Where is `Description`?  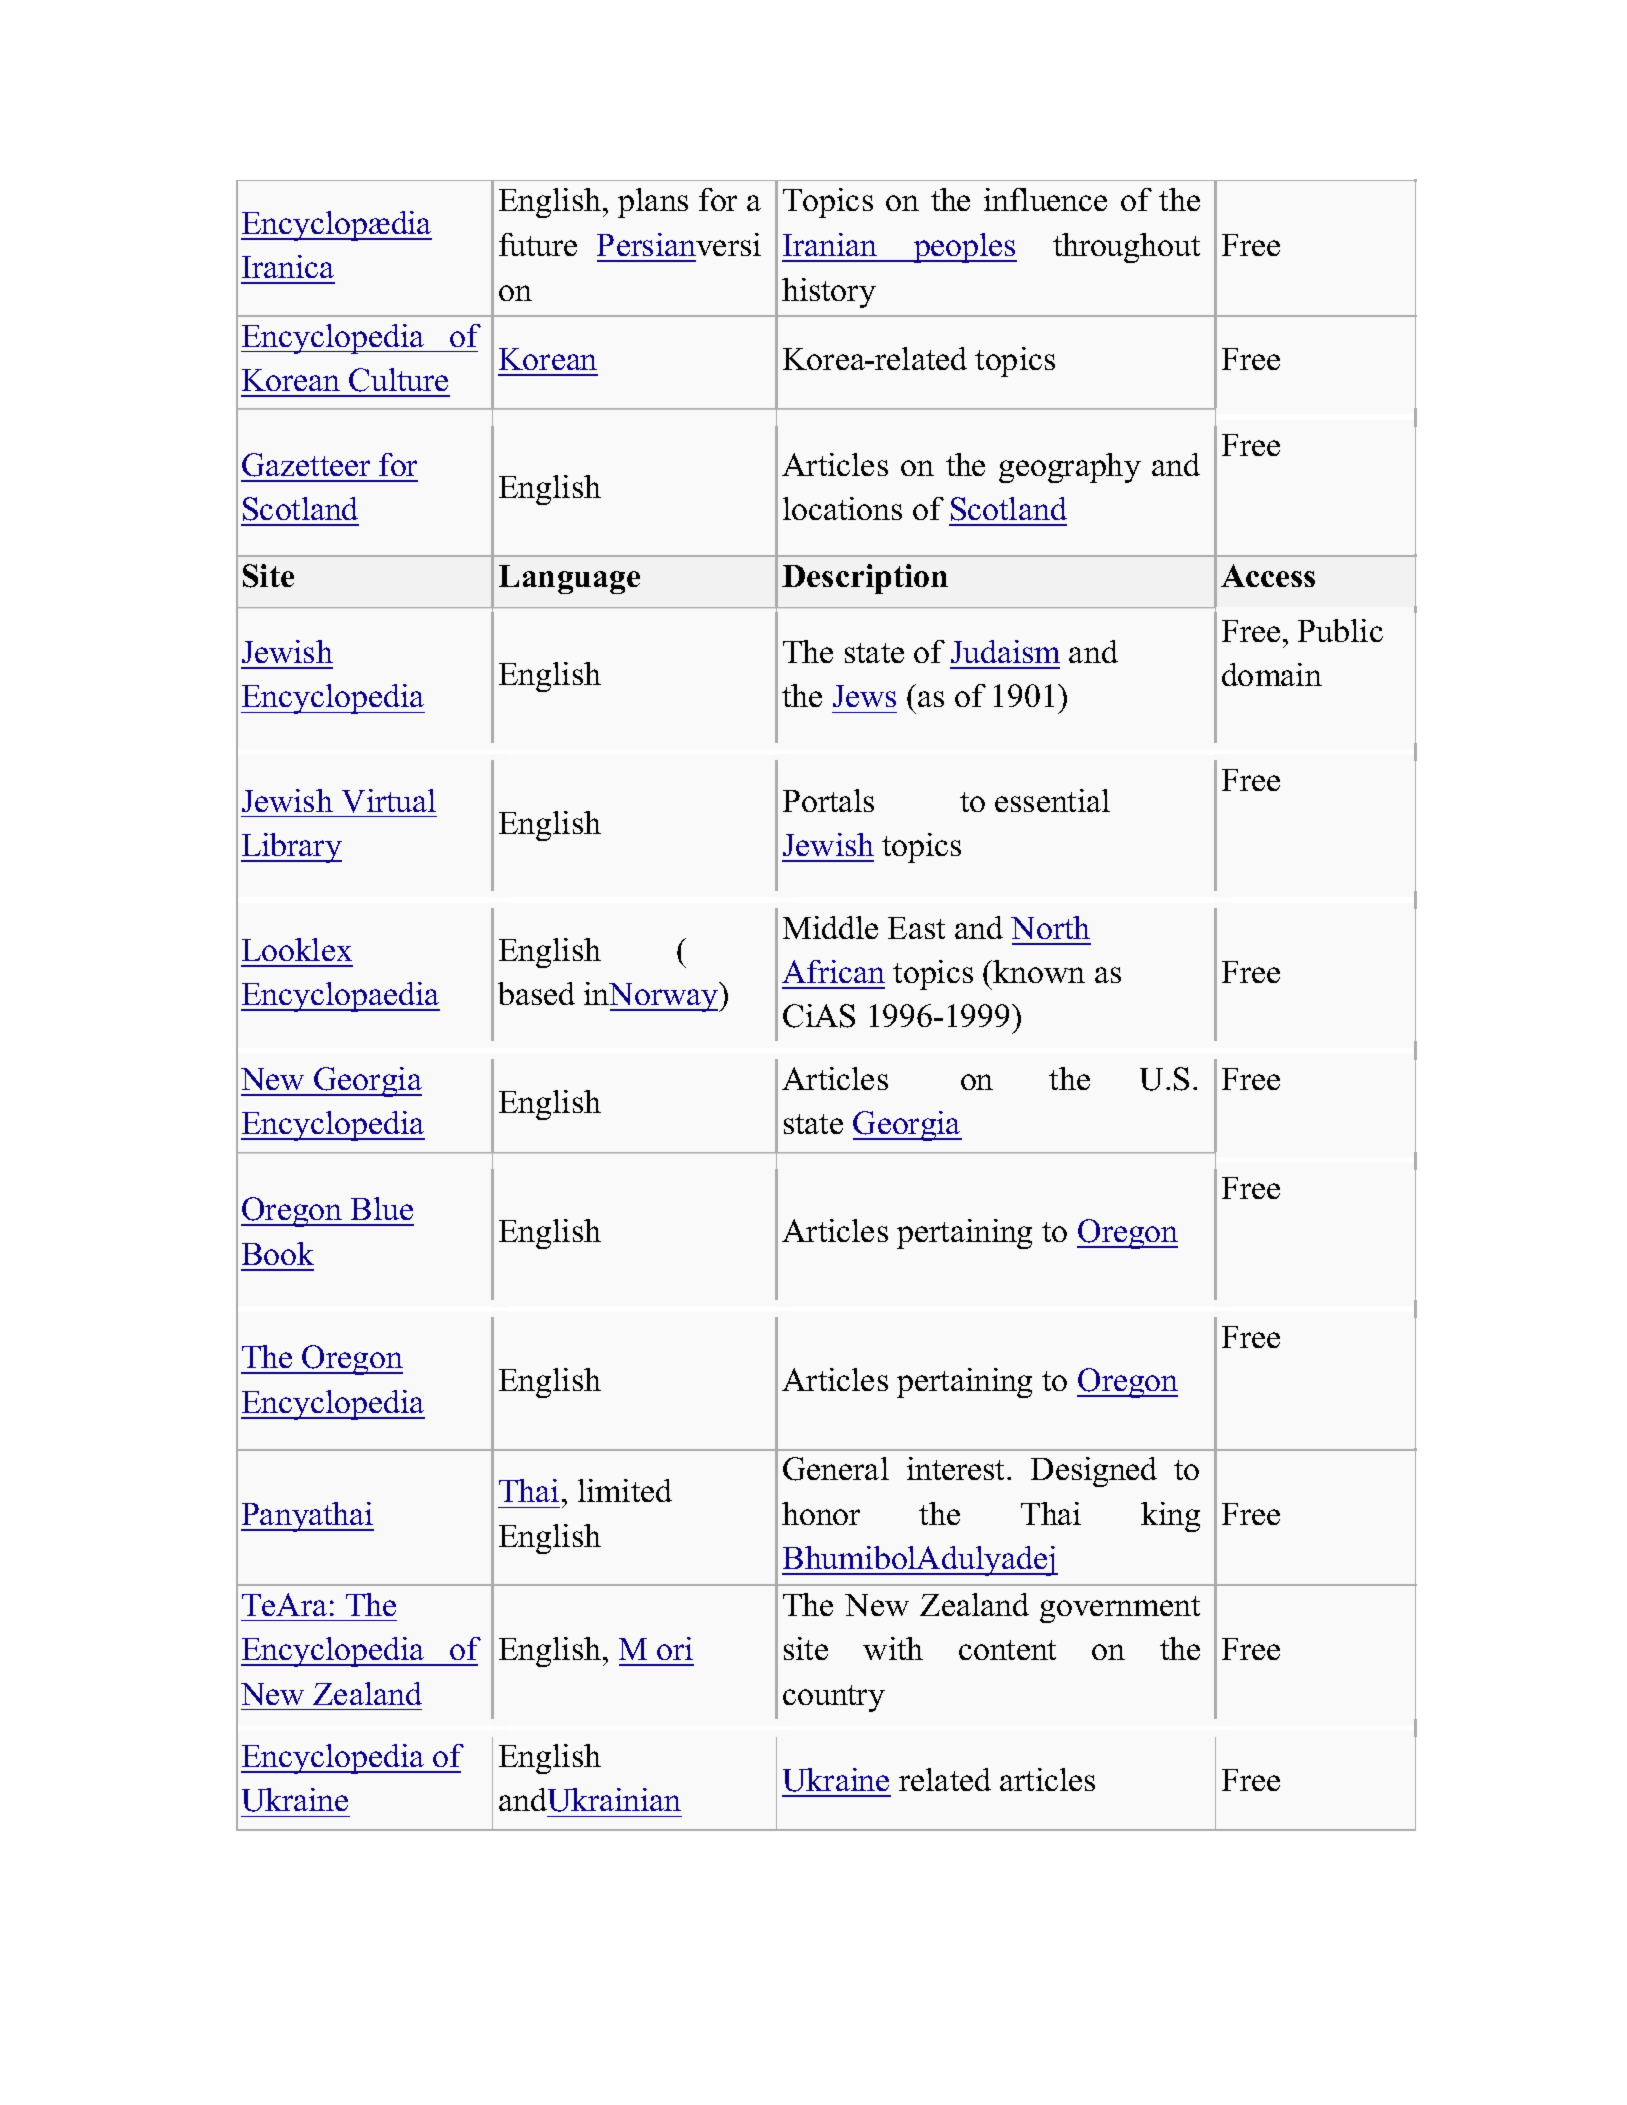
Description is located at coordinates (865, 579).
